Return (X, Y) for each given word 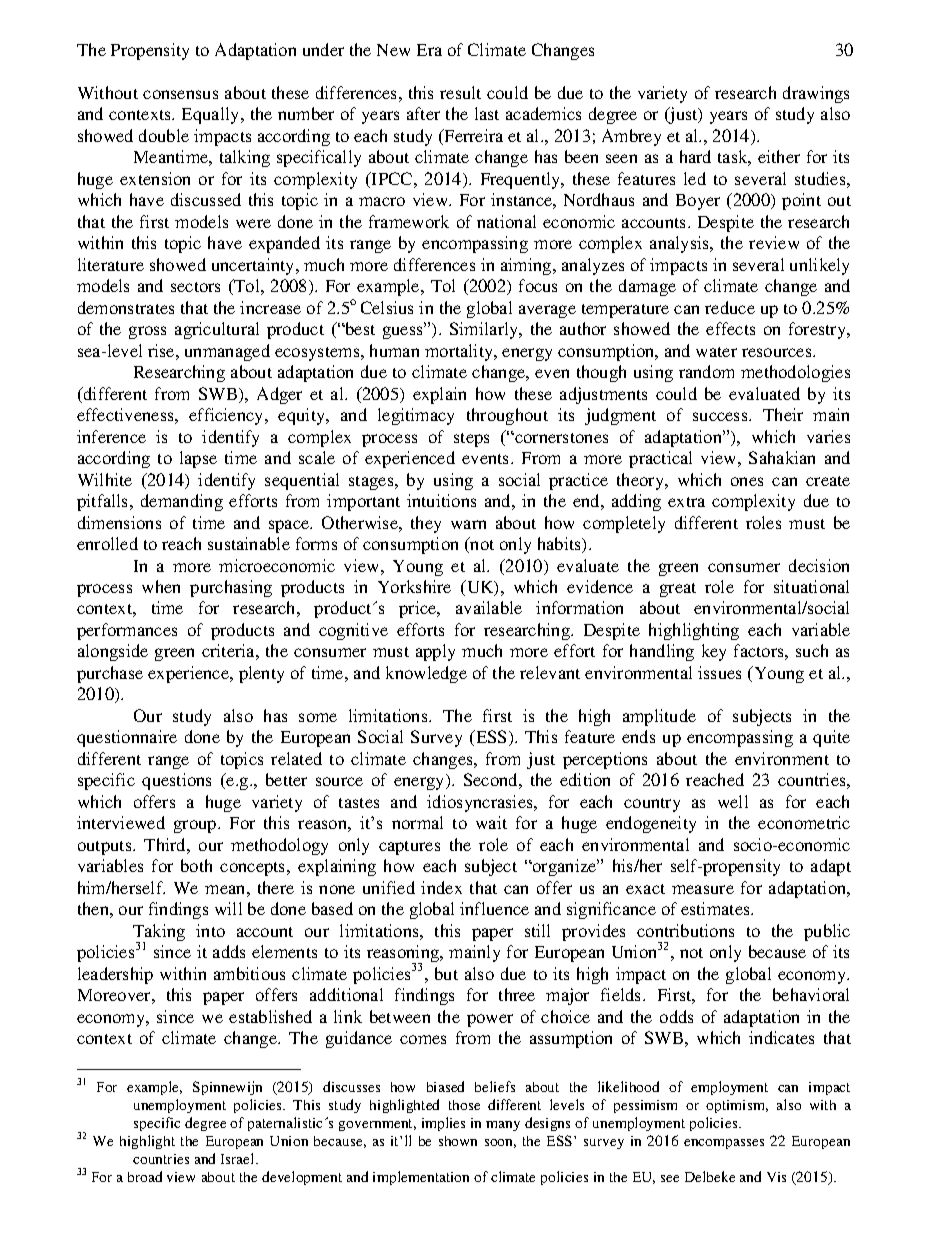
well (733, 801)
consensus (180, 94)
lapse (198, 459)
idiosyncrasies (481, 803)
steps (471, 440)
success (721, 416)
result (460, 92)
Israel (239, 1158)
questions (176, 781)
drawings (816, 94)
